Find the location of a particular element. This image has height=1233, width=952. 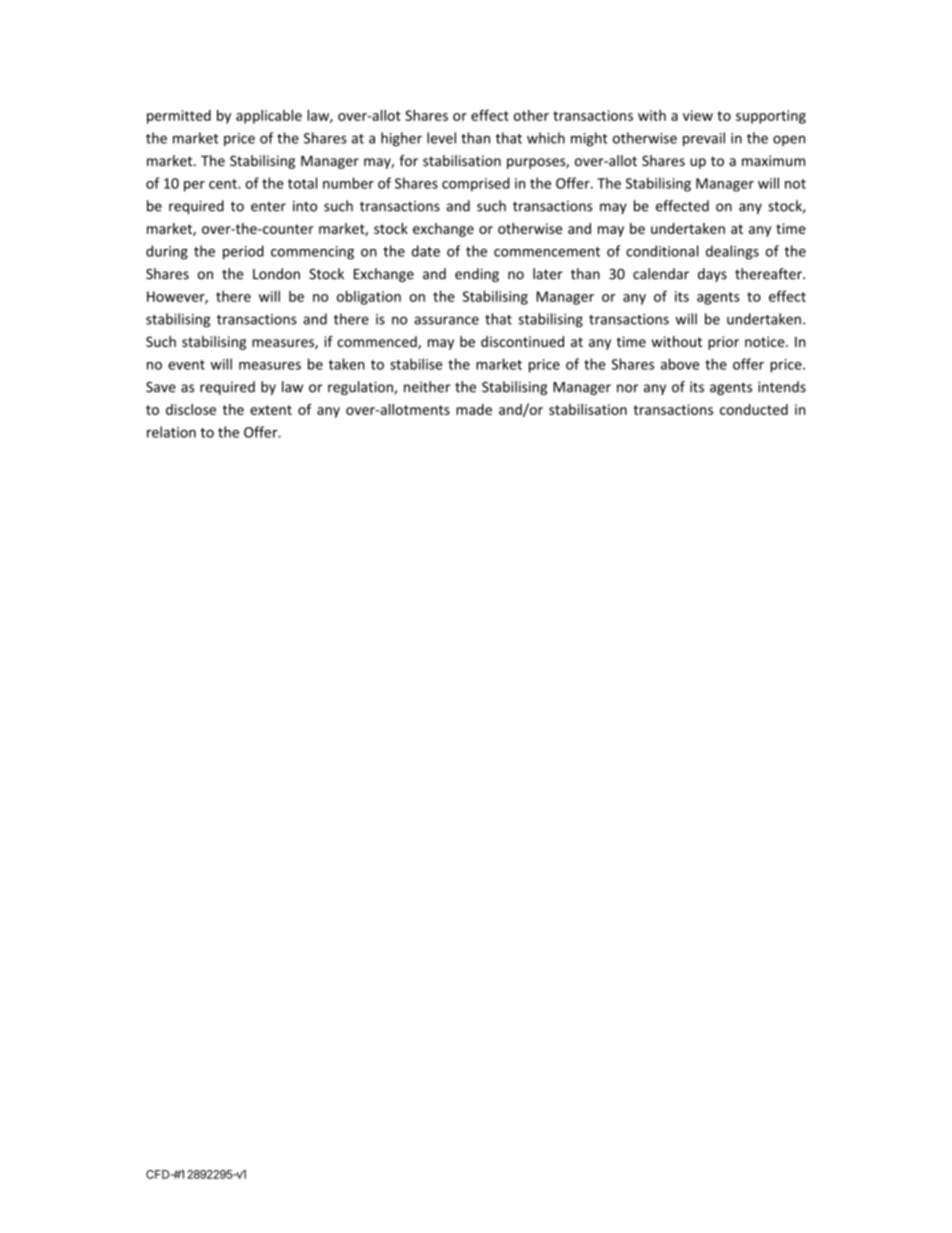

days is located at coordinates (712, 275).
